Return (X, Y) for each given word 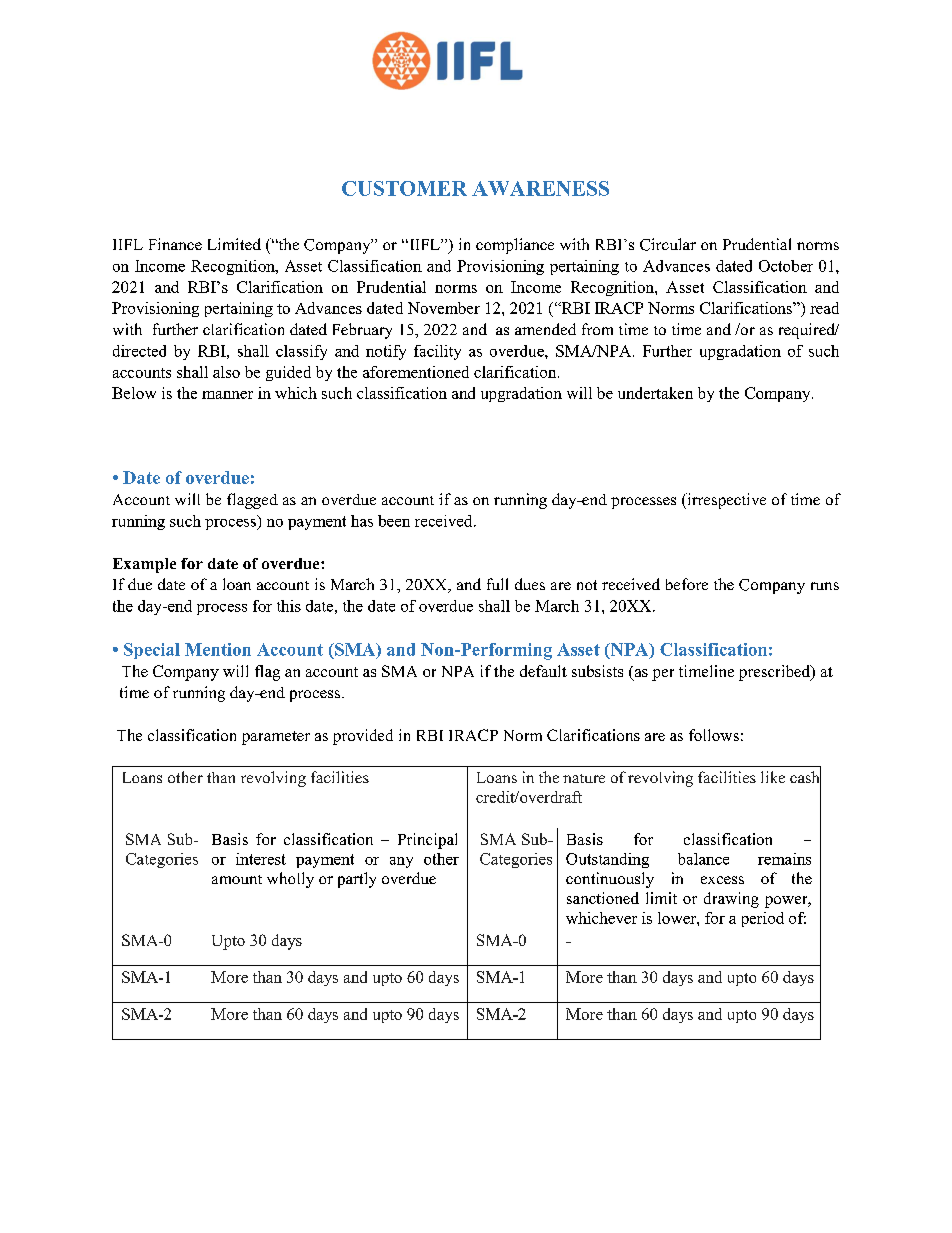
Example (144, 565)
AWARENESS (540, 188)
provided (363, 737)
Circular (668, 244)
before (687, 584)
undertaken (655, 393)
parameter (276, 738)
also (226, 372)
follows (714, 735)
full (497, 584)
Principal (427, 841)
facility (437, 352)
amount (237, 879)
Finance (175, 244)
